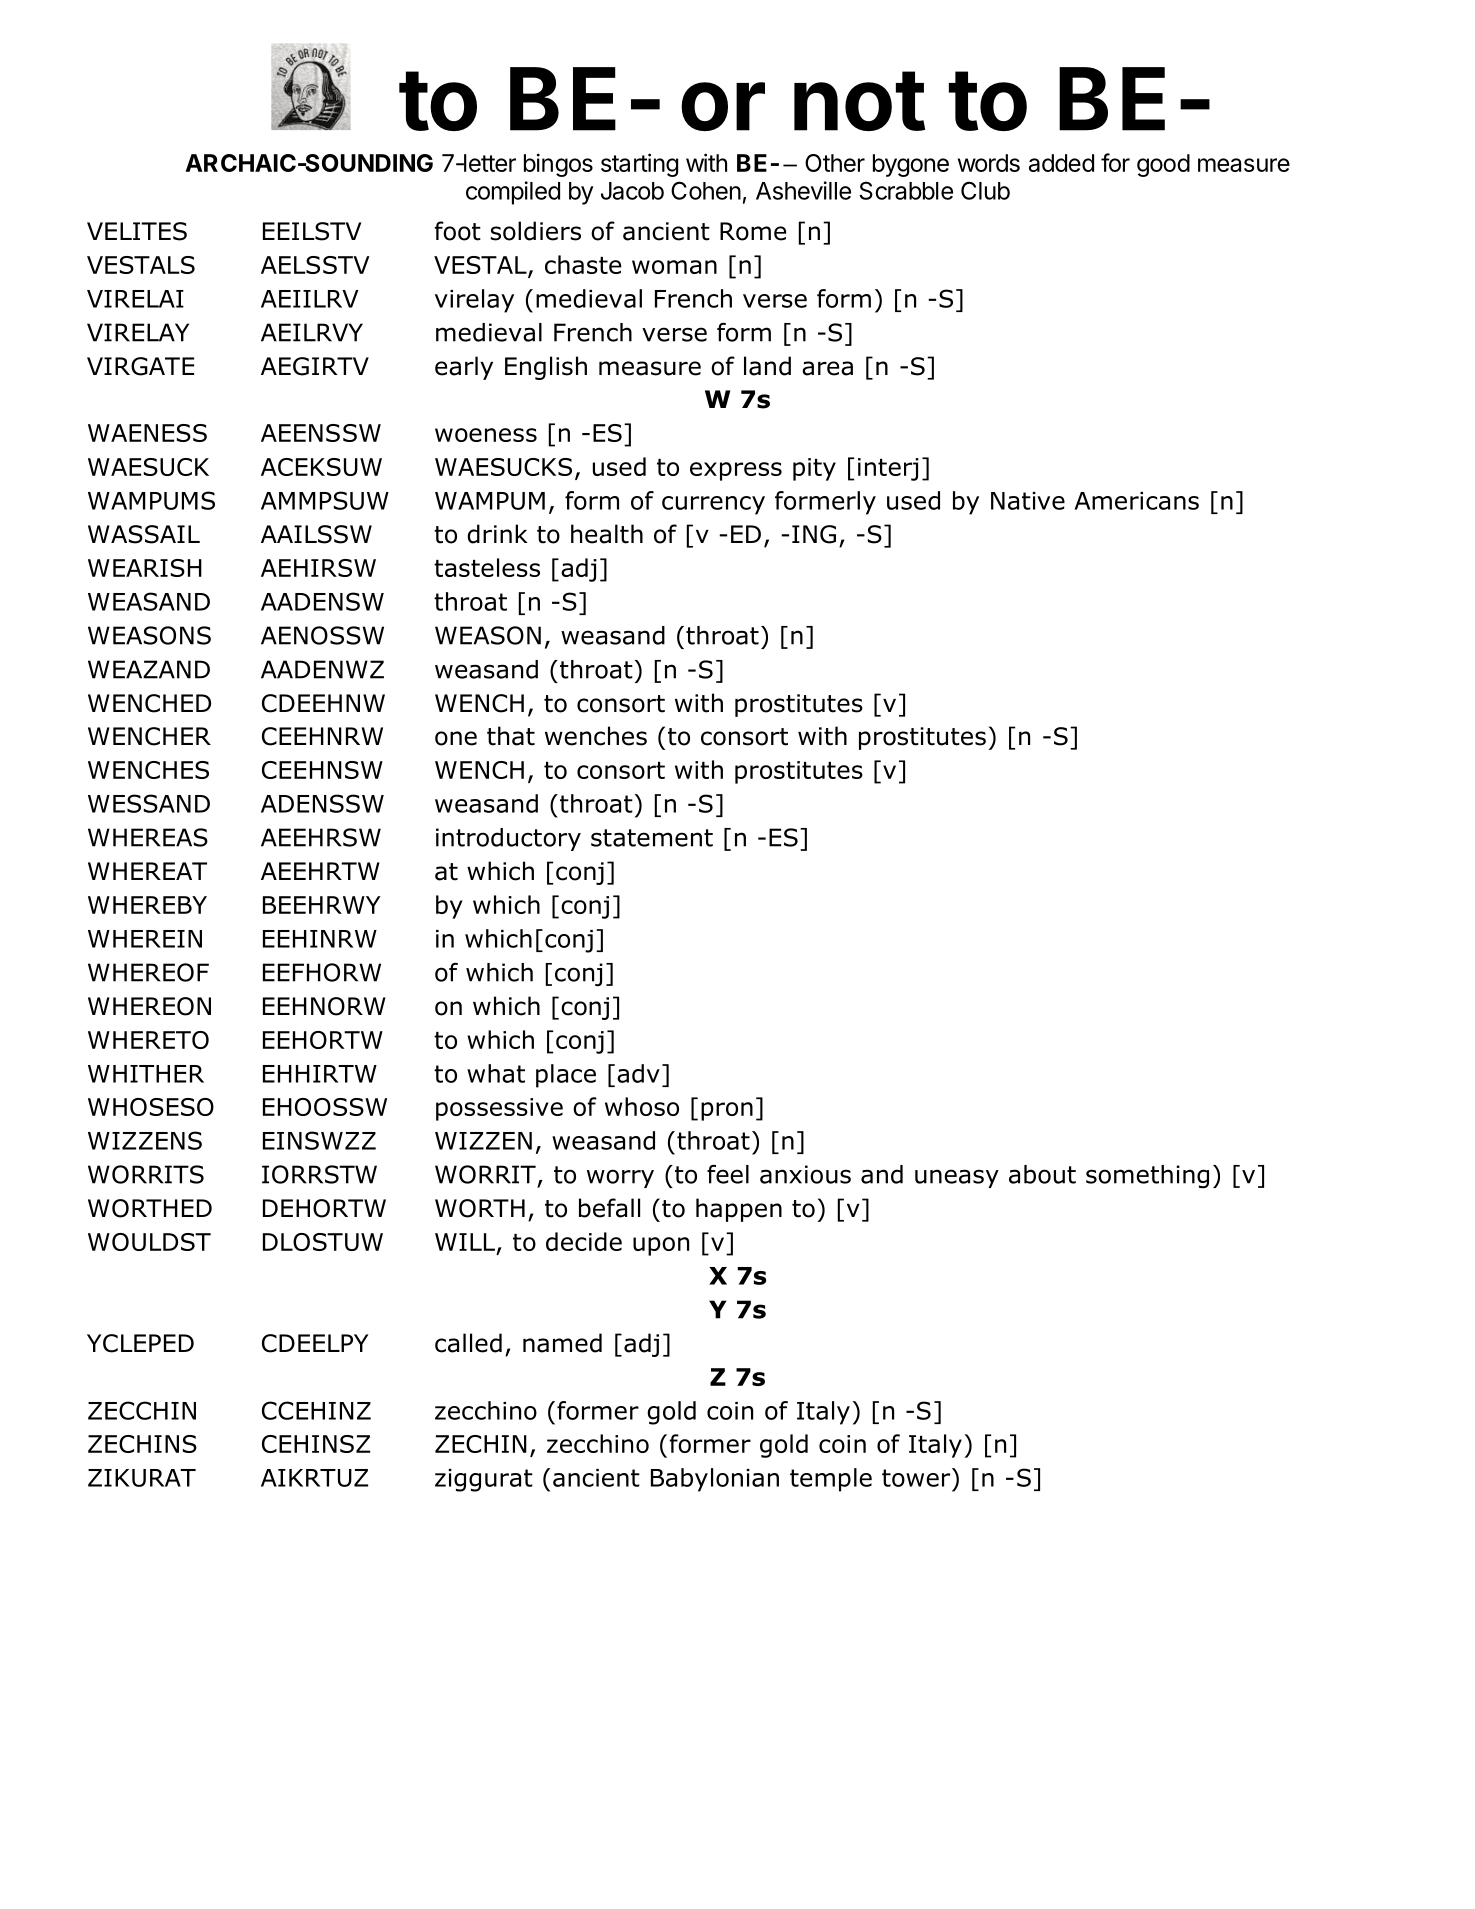 This image has width=1475, height=1909. I want to click on WHEREAS, so click(148, 837).
